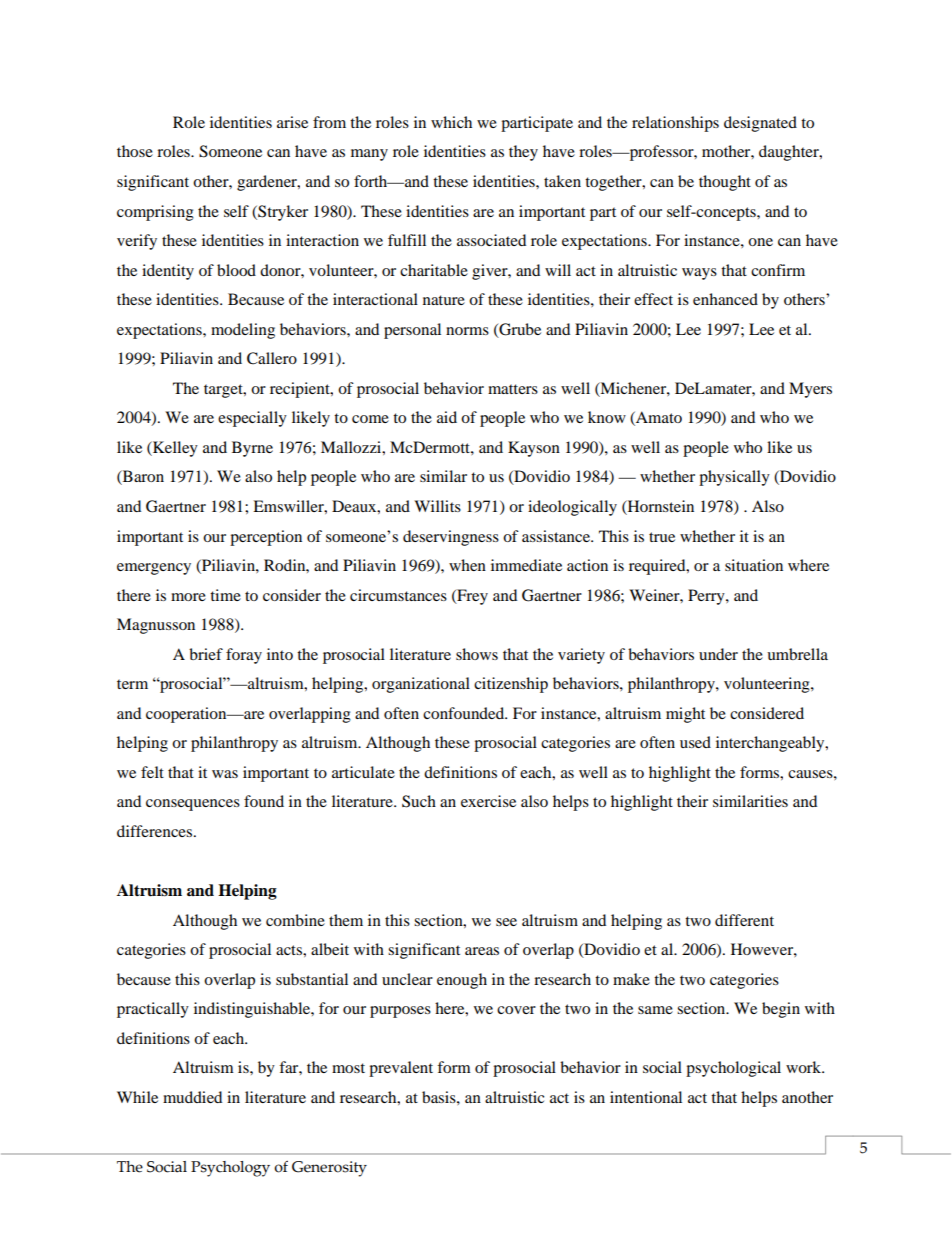 Image resolution: width=952 pixels, height=1233 pixels. What do you see at coordinates (447, 417) in the screenshot?
I see `aid` at bounding box center [447, 417].
